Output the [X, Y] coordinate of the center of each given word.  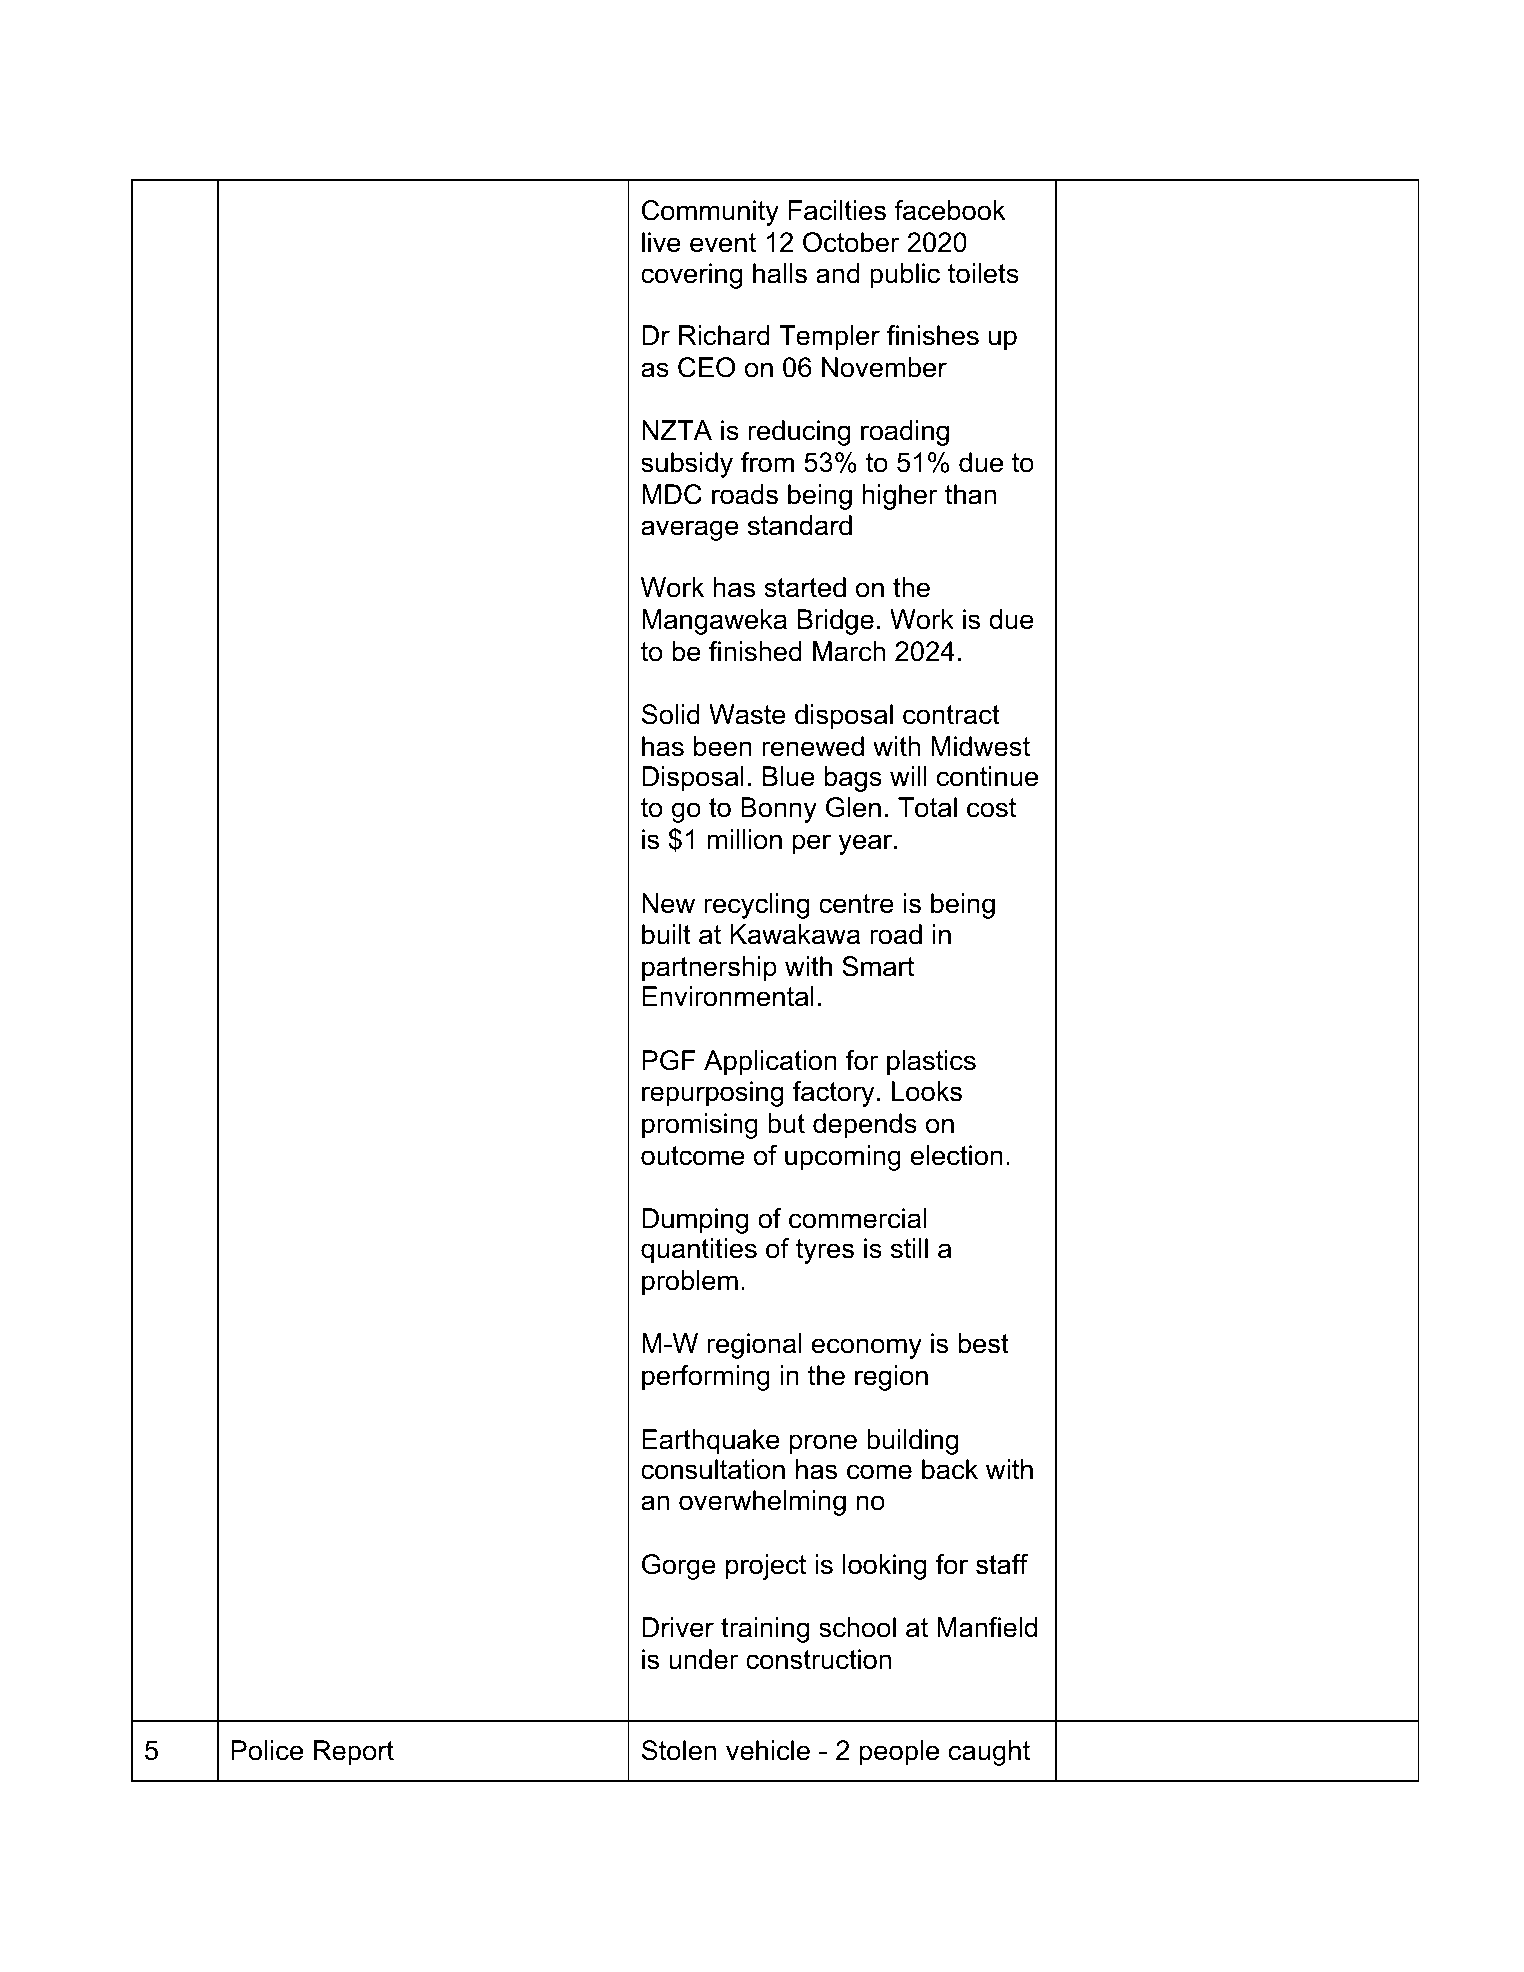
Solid [671, 714]
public [905, 276]
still [909, 1248]
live [661, 242]
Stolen [679, 1750]
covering [691, 276]
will [908, 776]
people [899, 1753]
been [723, 746]
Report [354, 1753]
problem [690, 1283]
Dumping [695, 1221]
